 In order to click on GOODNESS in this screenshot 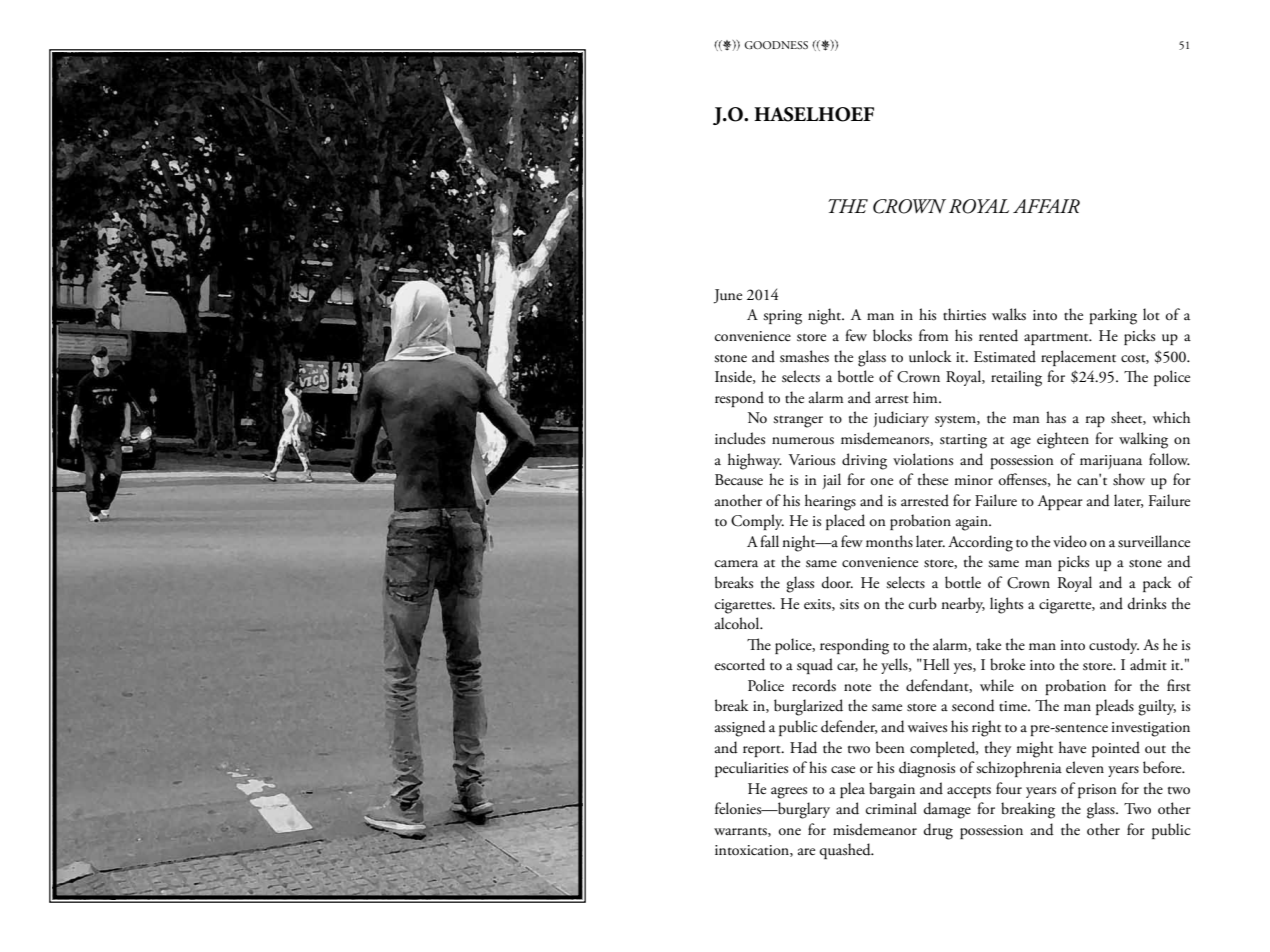, I will do `click(776, 45)`.
